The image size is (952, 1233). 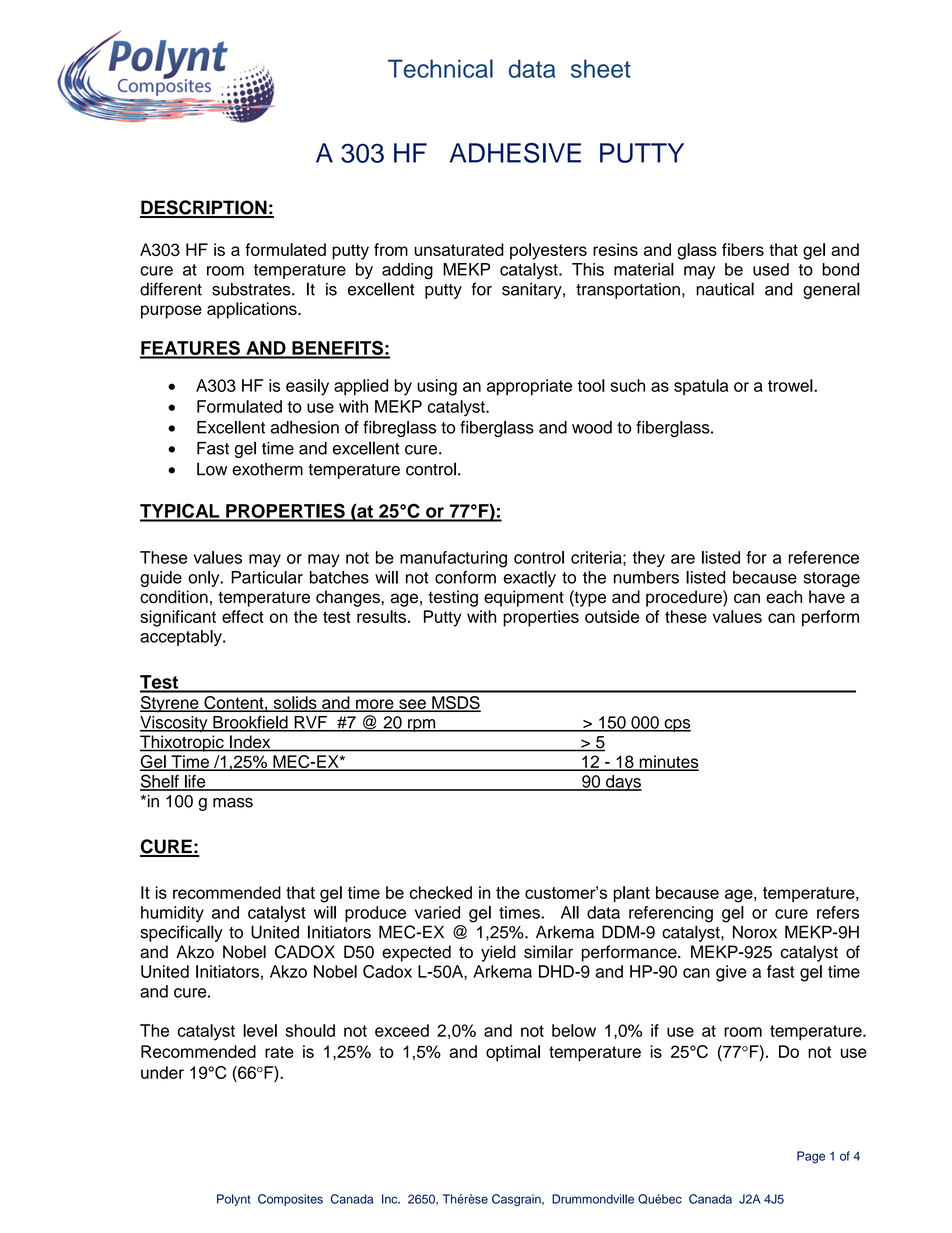 I want to click on ADHESIVE, so click(x=515, y=153).
